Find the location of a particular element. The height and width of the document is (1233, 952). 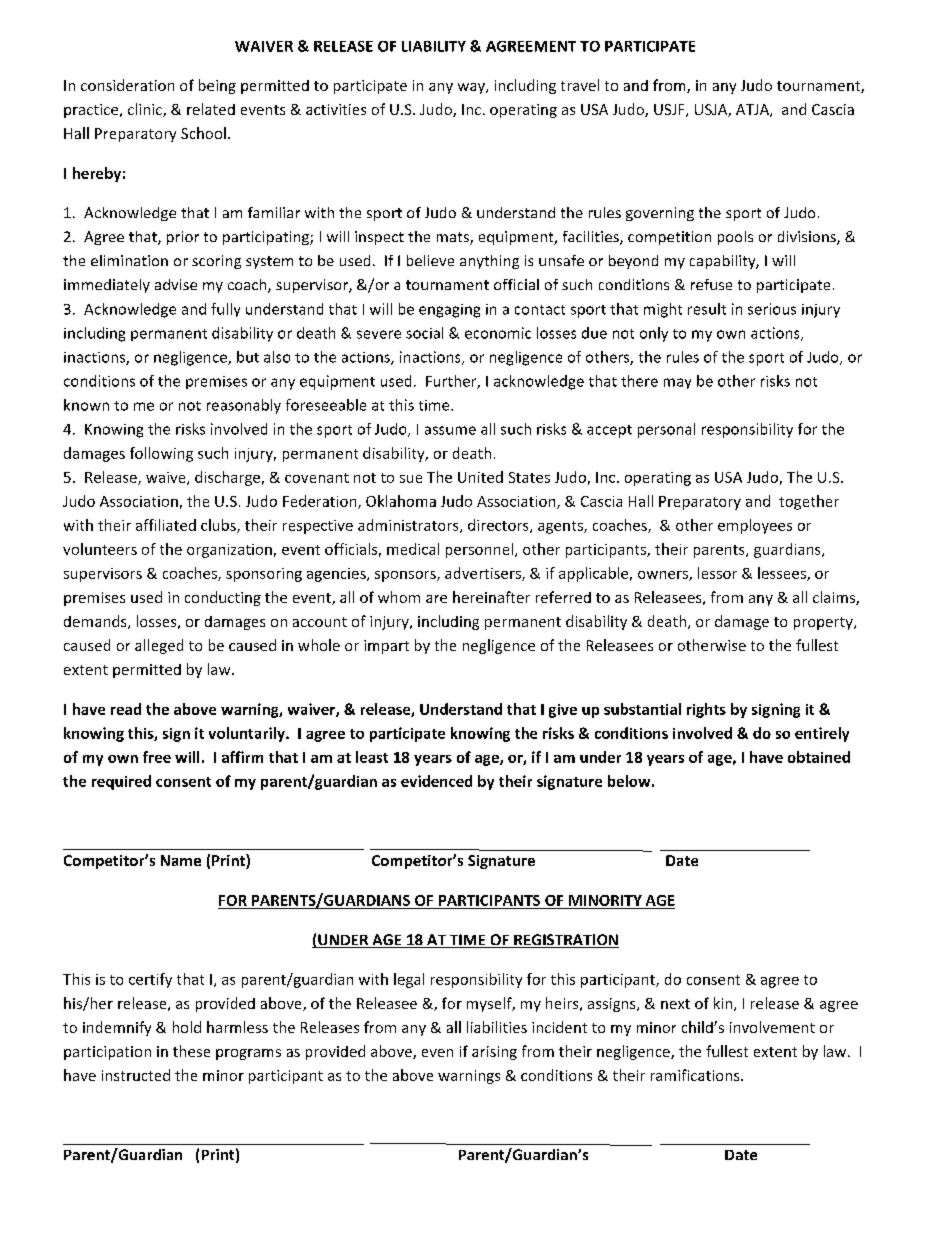

involvement is located at coordinates (772, 1027).
